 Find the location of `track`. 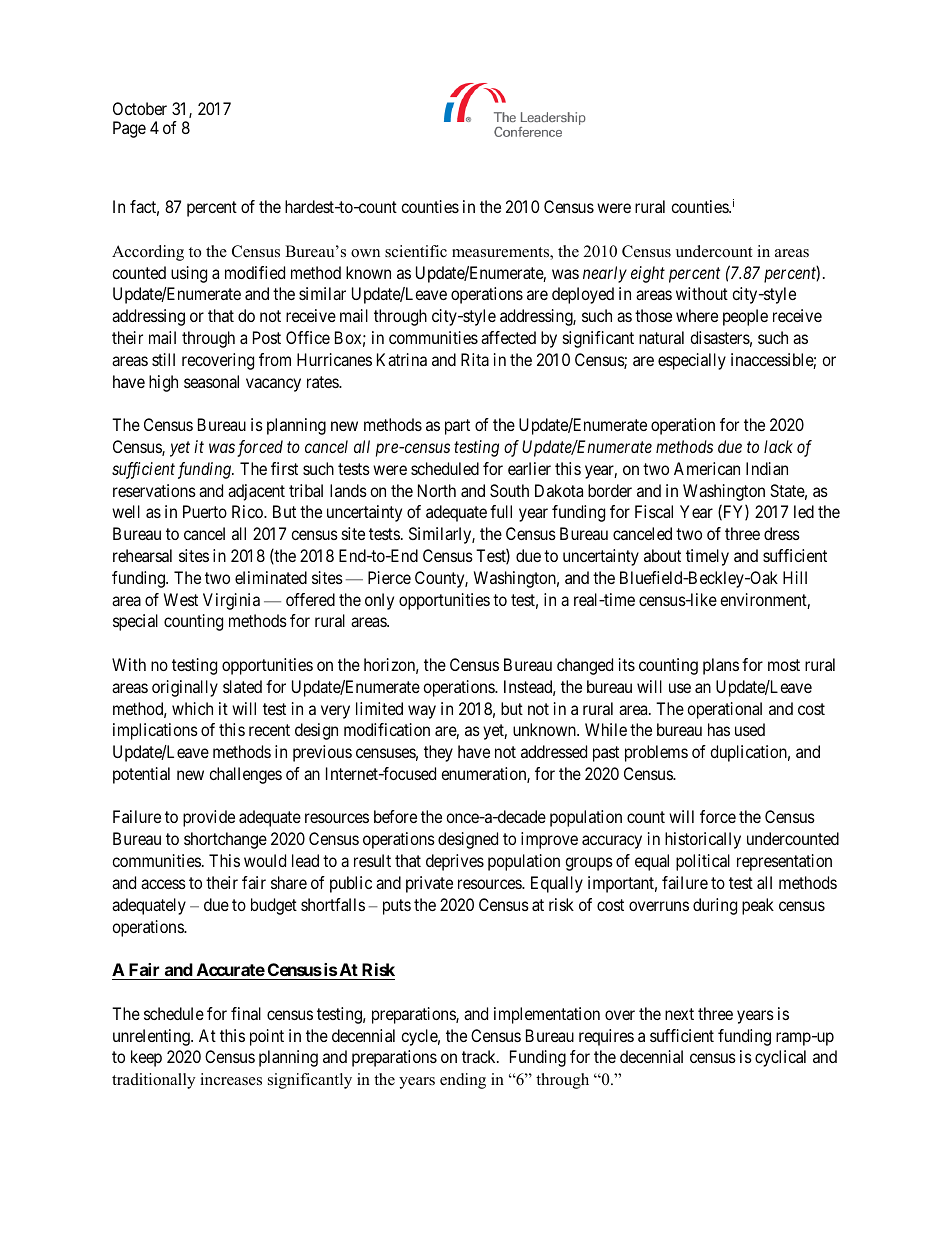

track is located at coordinates (480, 1056).
